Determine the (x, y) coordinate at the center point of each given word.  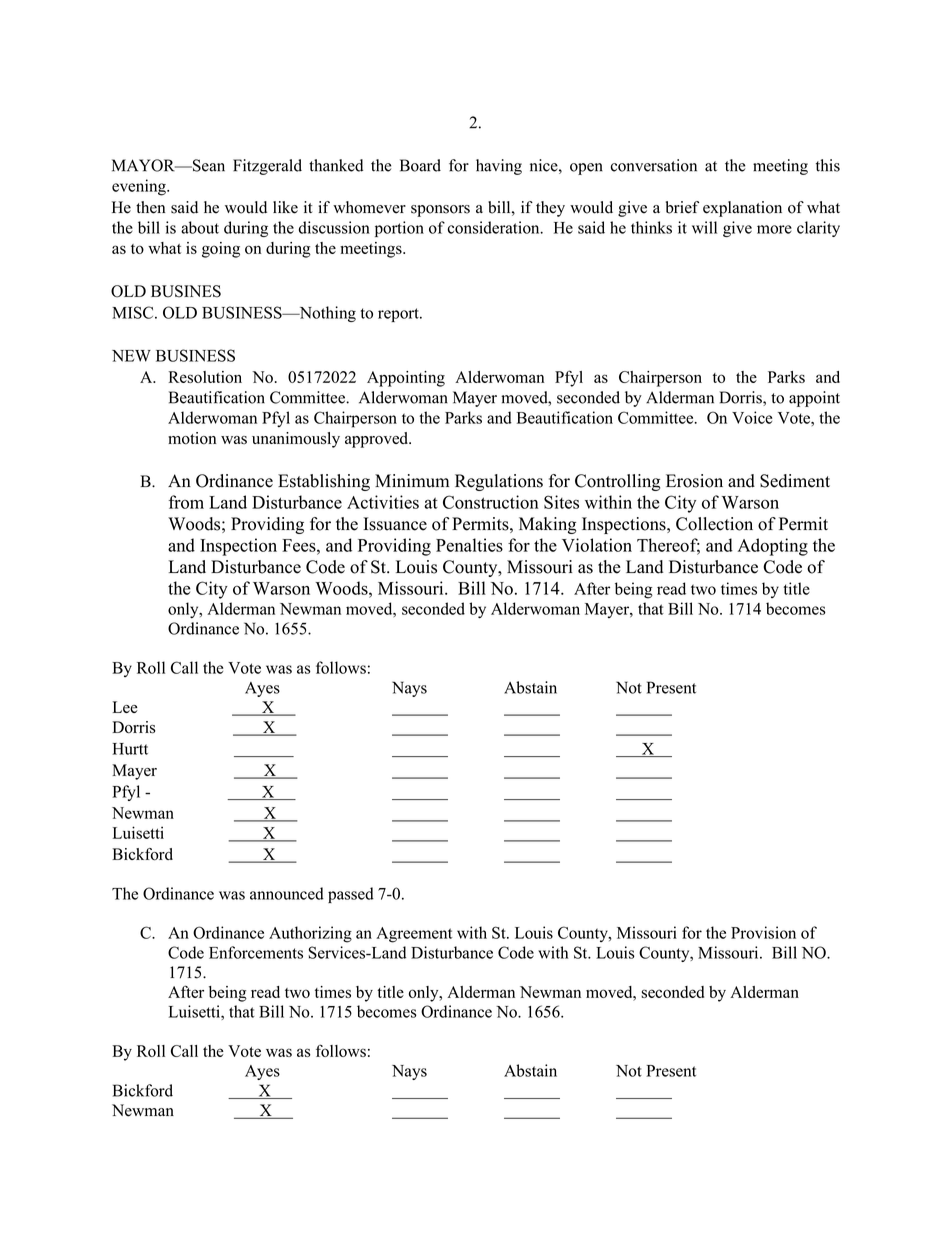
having (499, 167)
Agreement (414, 935)
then (150, 207)
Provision (763, 932)
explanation (742, 209)
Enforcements (256, 952)
